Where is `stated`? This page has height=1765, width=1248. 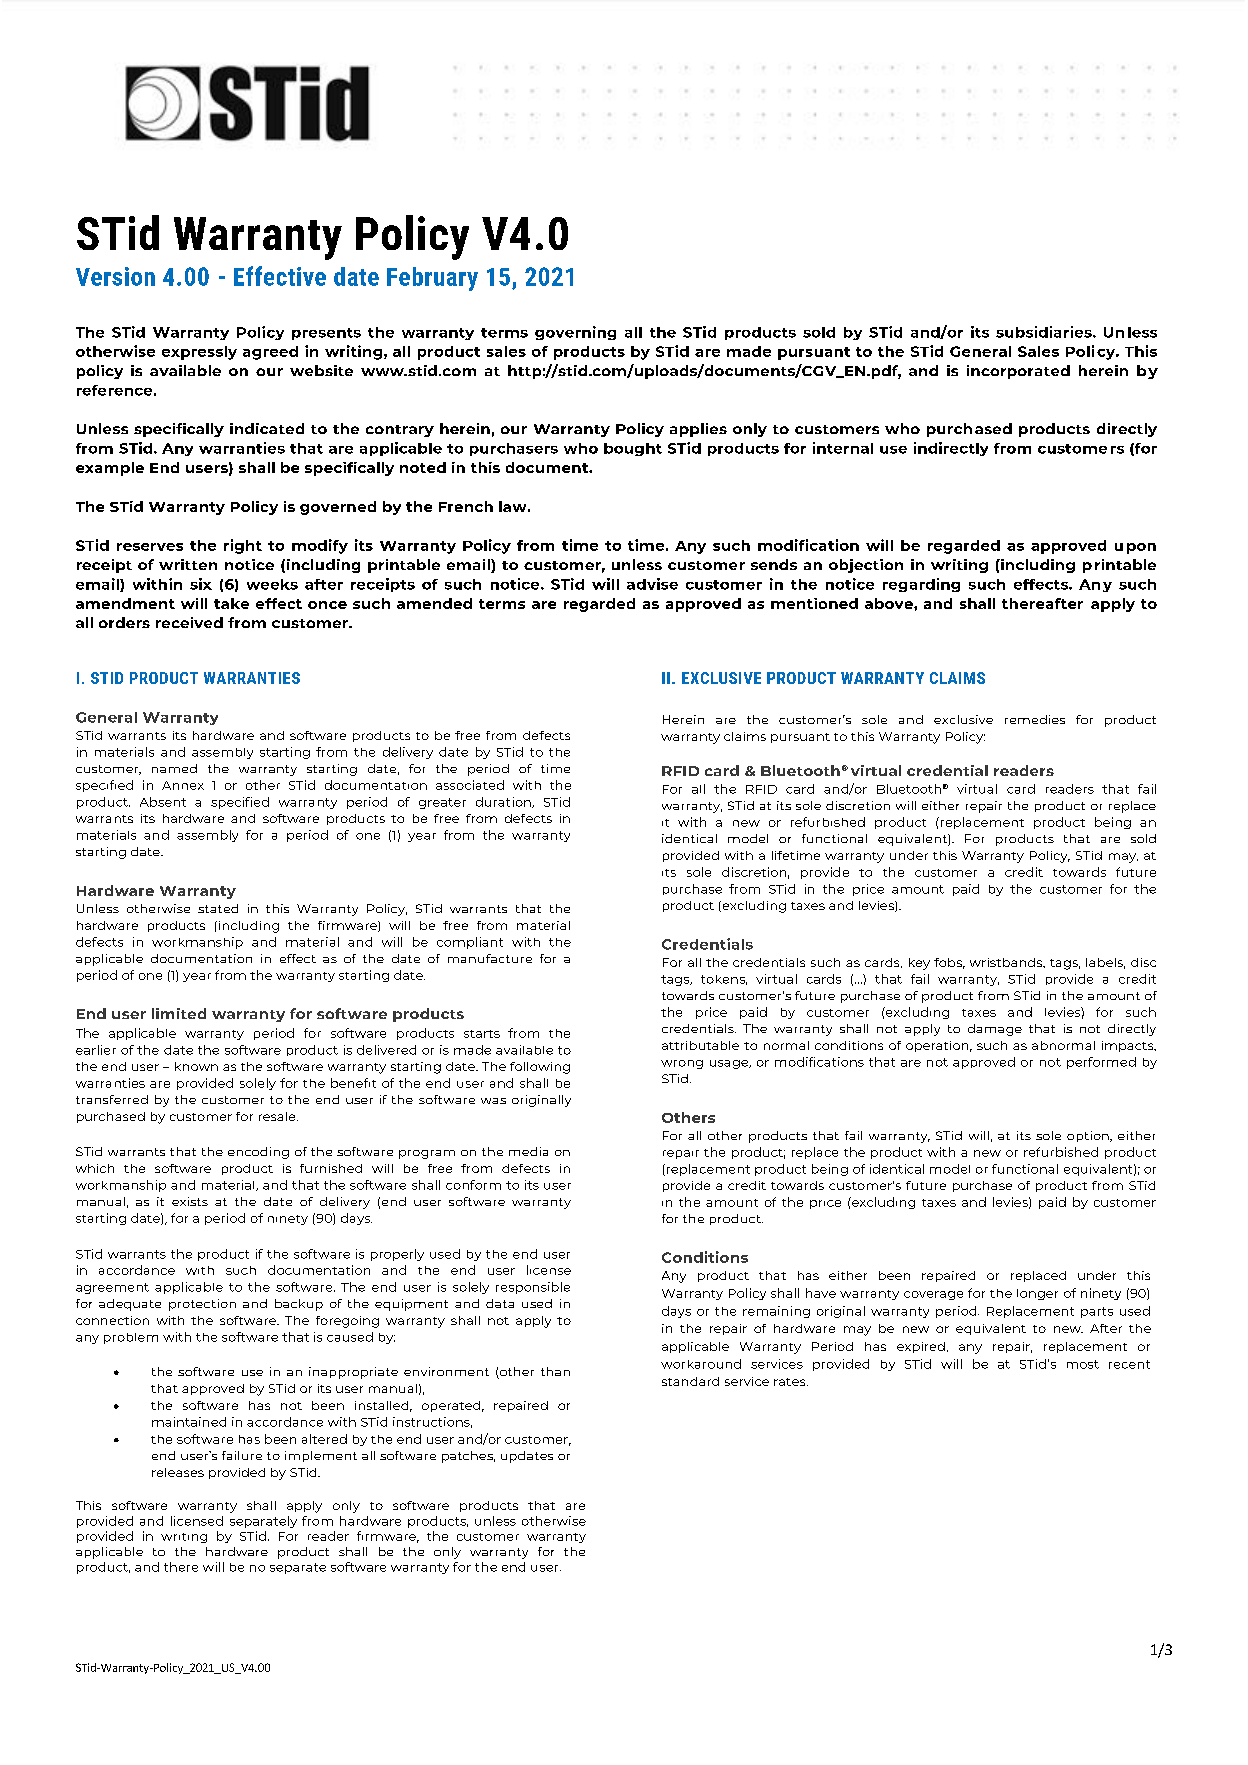
stated is located at coordinates (218, 908).
